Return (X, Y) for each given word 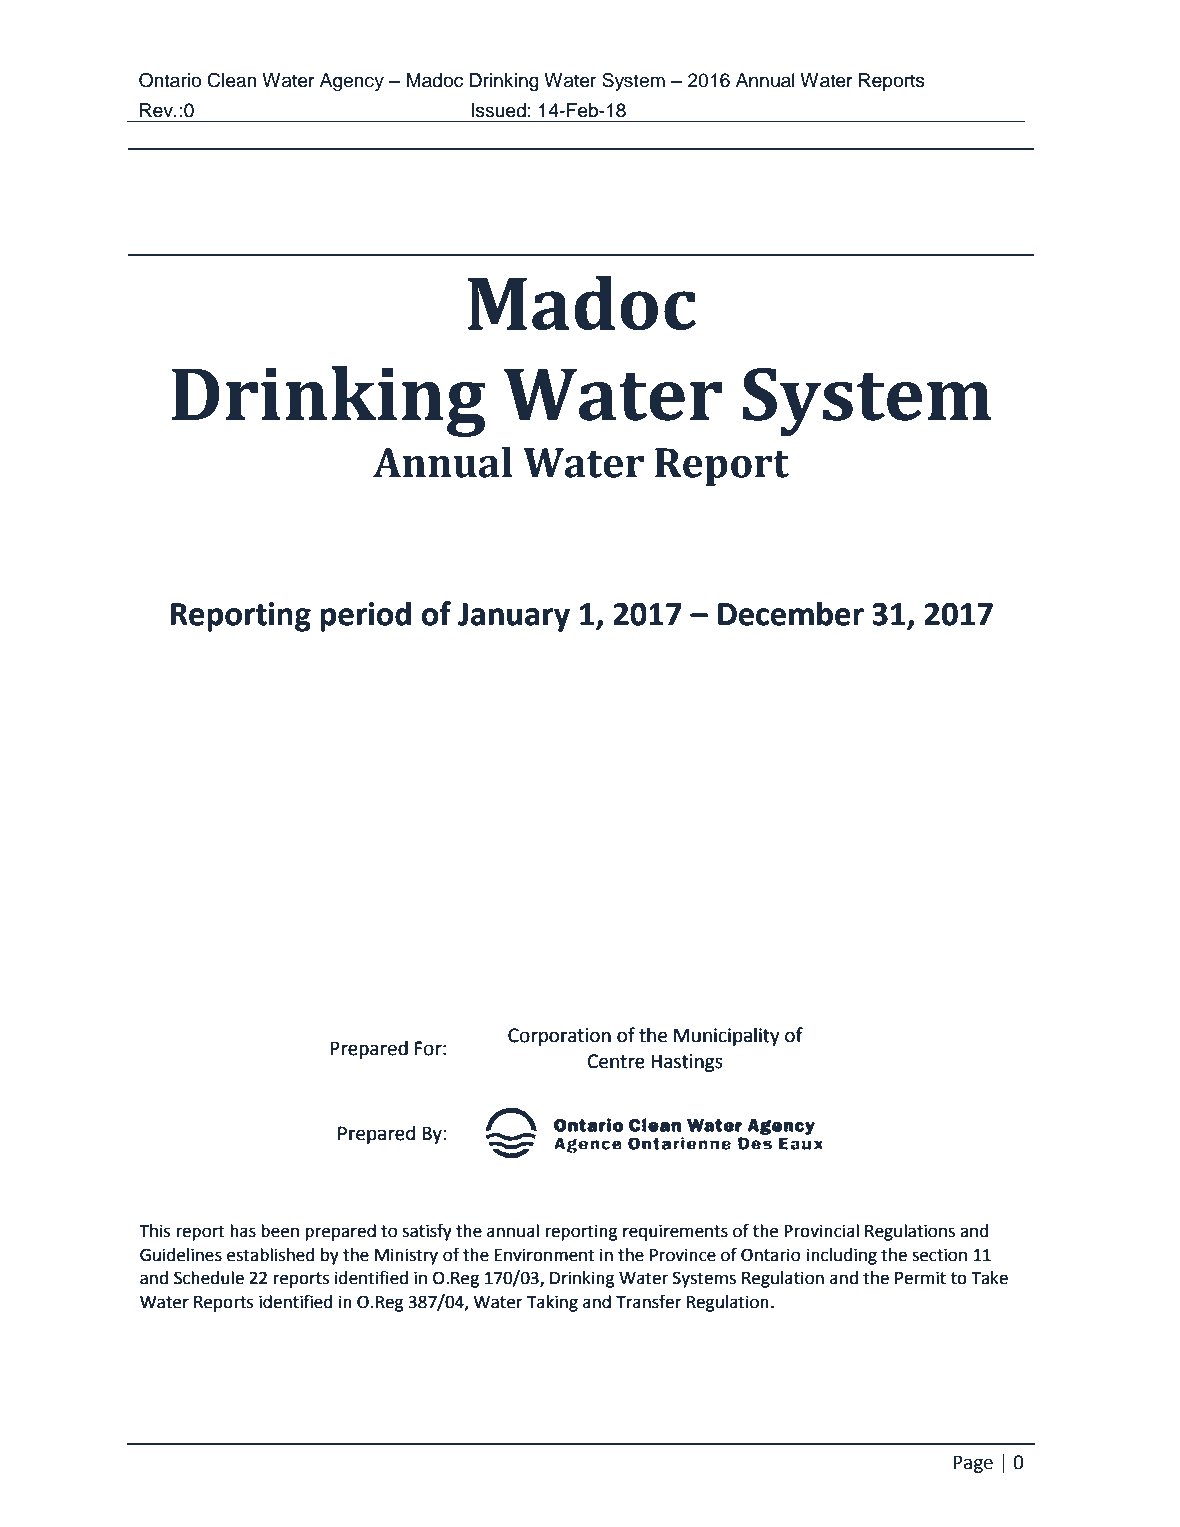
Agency (352, 82)
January (514, 617)
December (791, 613)
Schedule (209, 1278)
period (365, 616)
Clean (232, 80)
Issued (498, 110)
